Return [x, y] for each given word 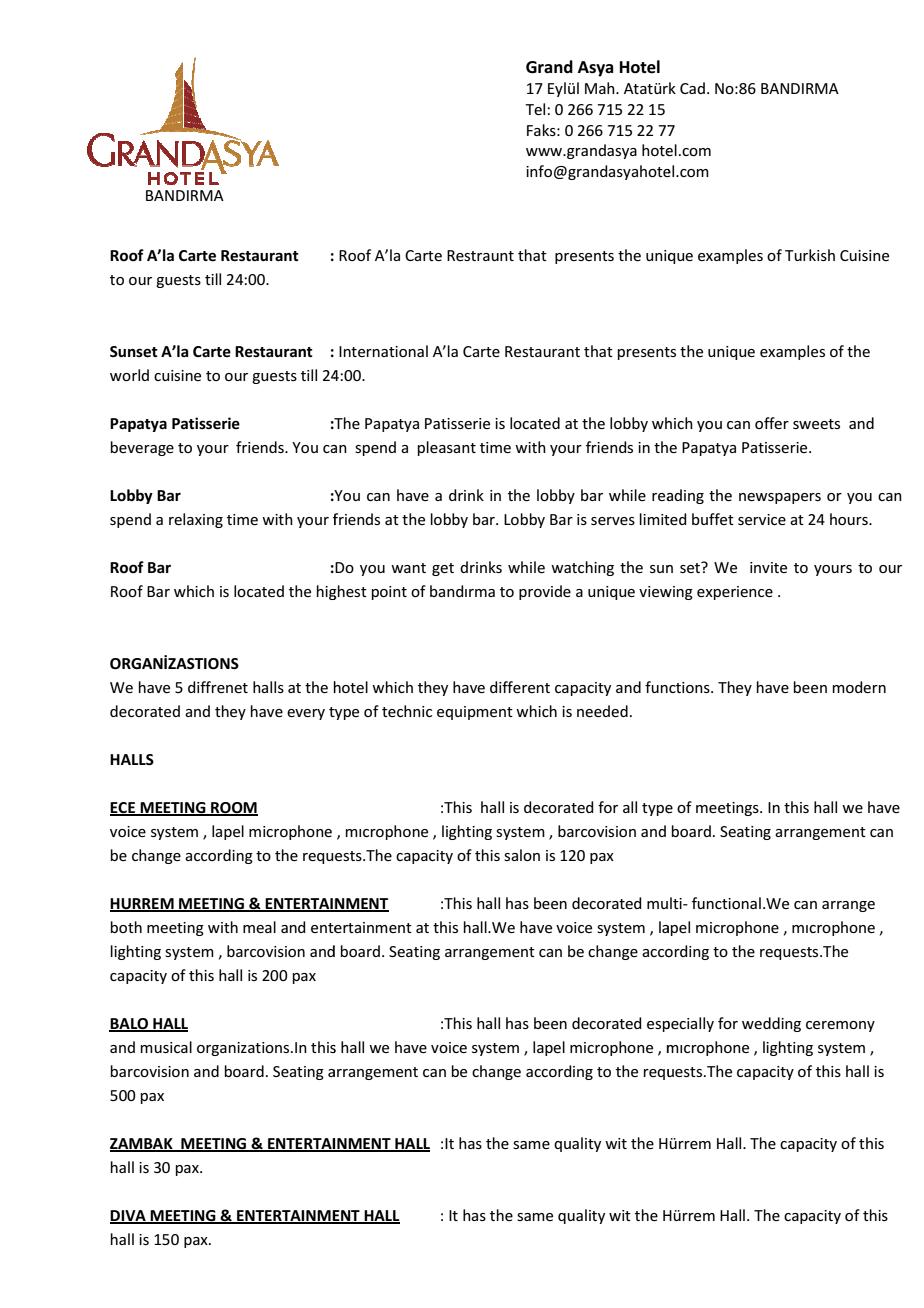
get [443, 569]
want [408, 568]
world [129, 375]
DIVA [129, 1216]
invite [768, 567]
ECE [124, 809]
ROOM [233, 809]
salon [522, 855]
